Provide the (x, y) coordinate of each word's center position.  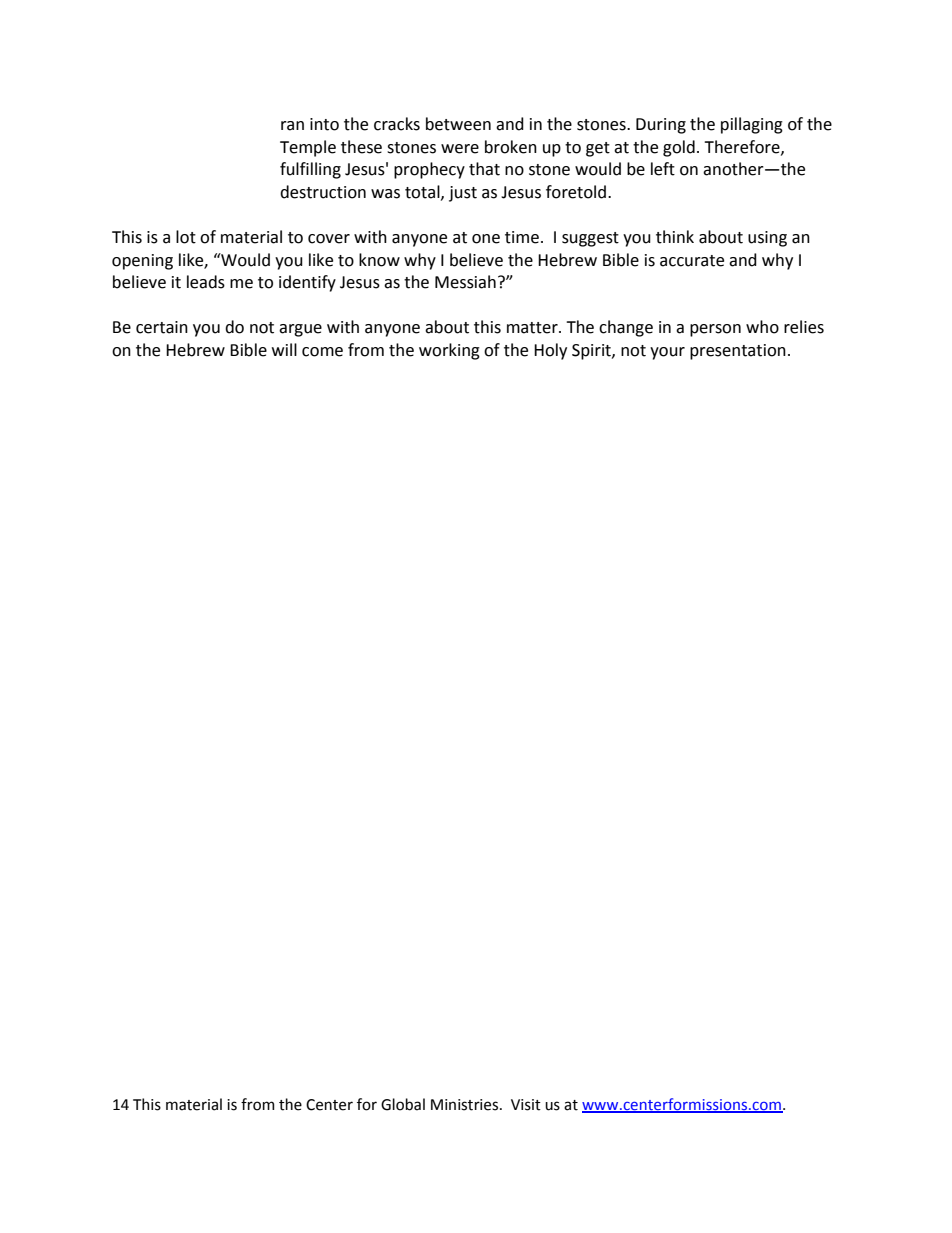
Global (403, 1104)
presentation (738, 352)
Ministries (466, 1105)
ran (292, 126)
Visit (526, 1105)
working (449, 351)
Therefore (743, 147)
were (460, 149)
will (284, 349)
